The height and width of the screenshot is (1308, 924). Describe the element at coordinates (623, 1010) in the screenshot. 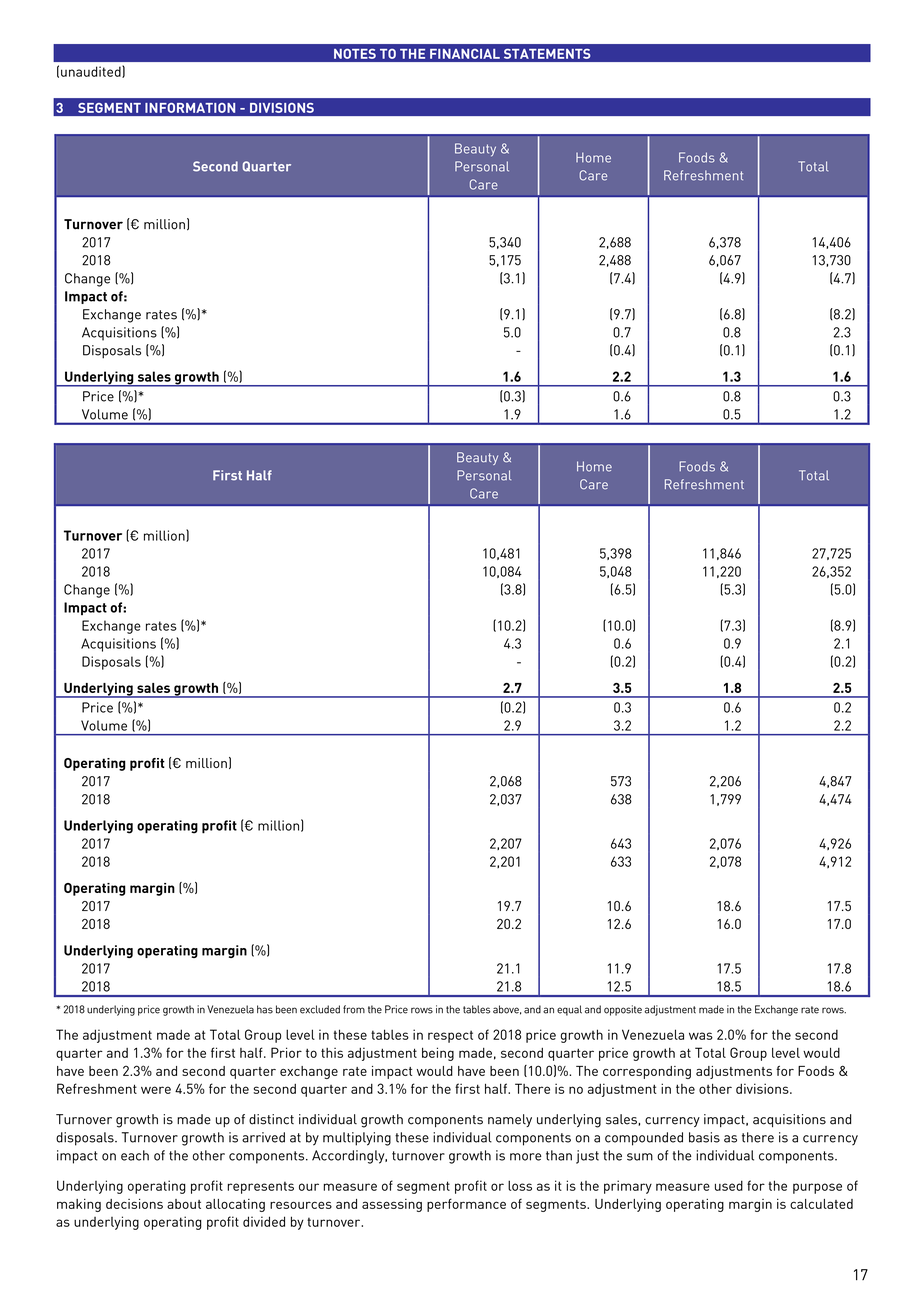

I see `opposite` at that location.
